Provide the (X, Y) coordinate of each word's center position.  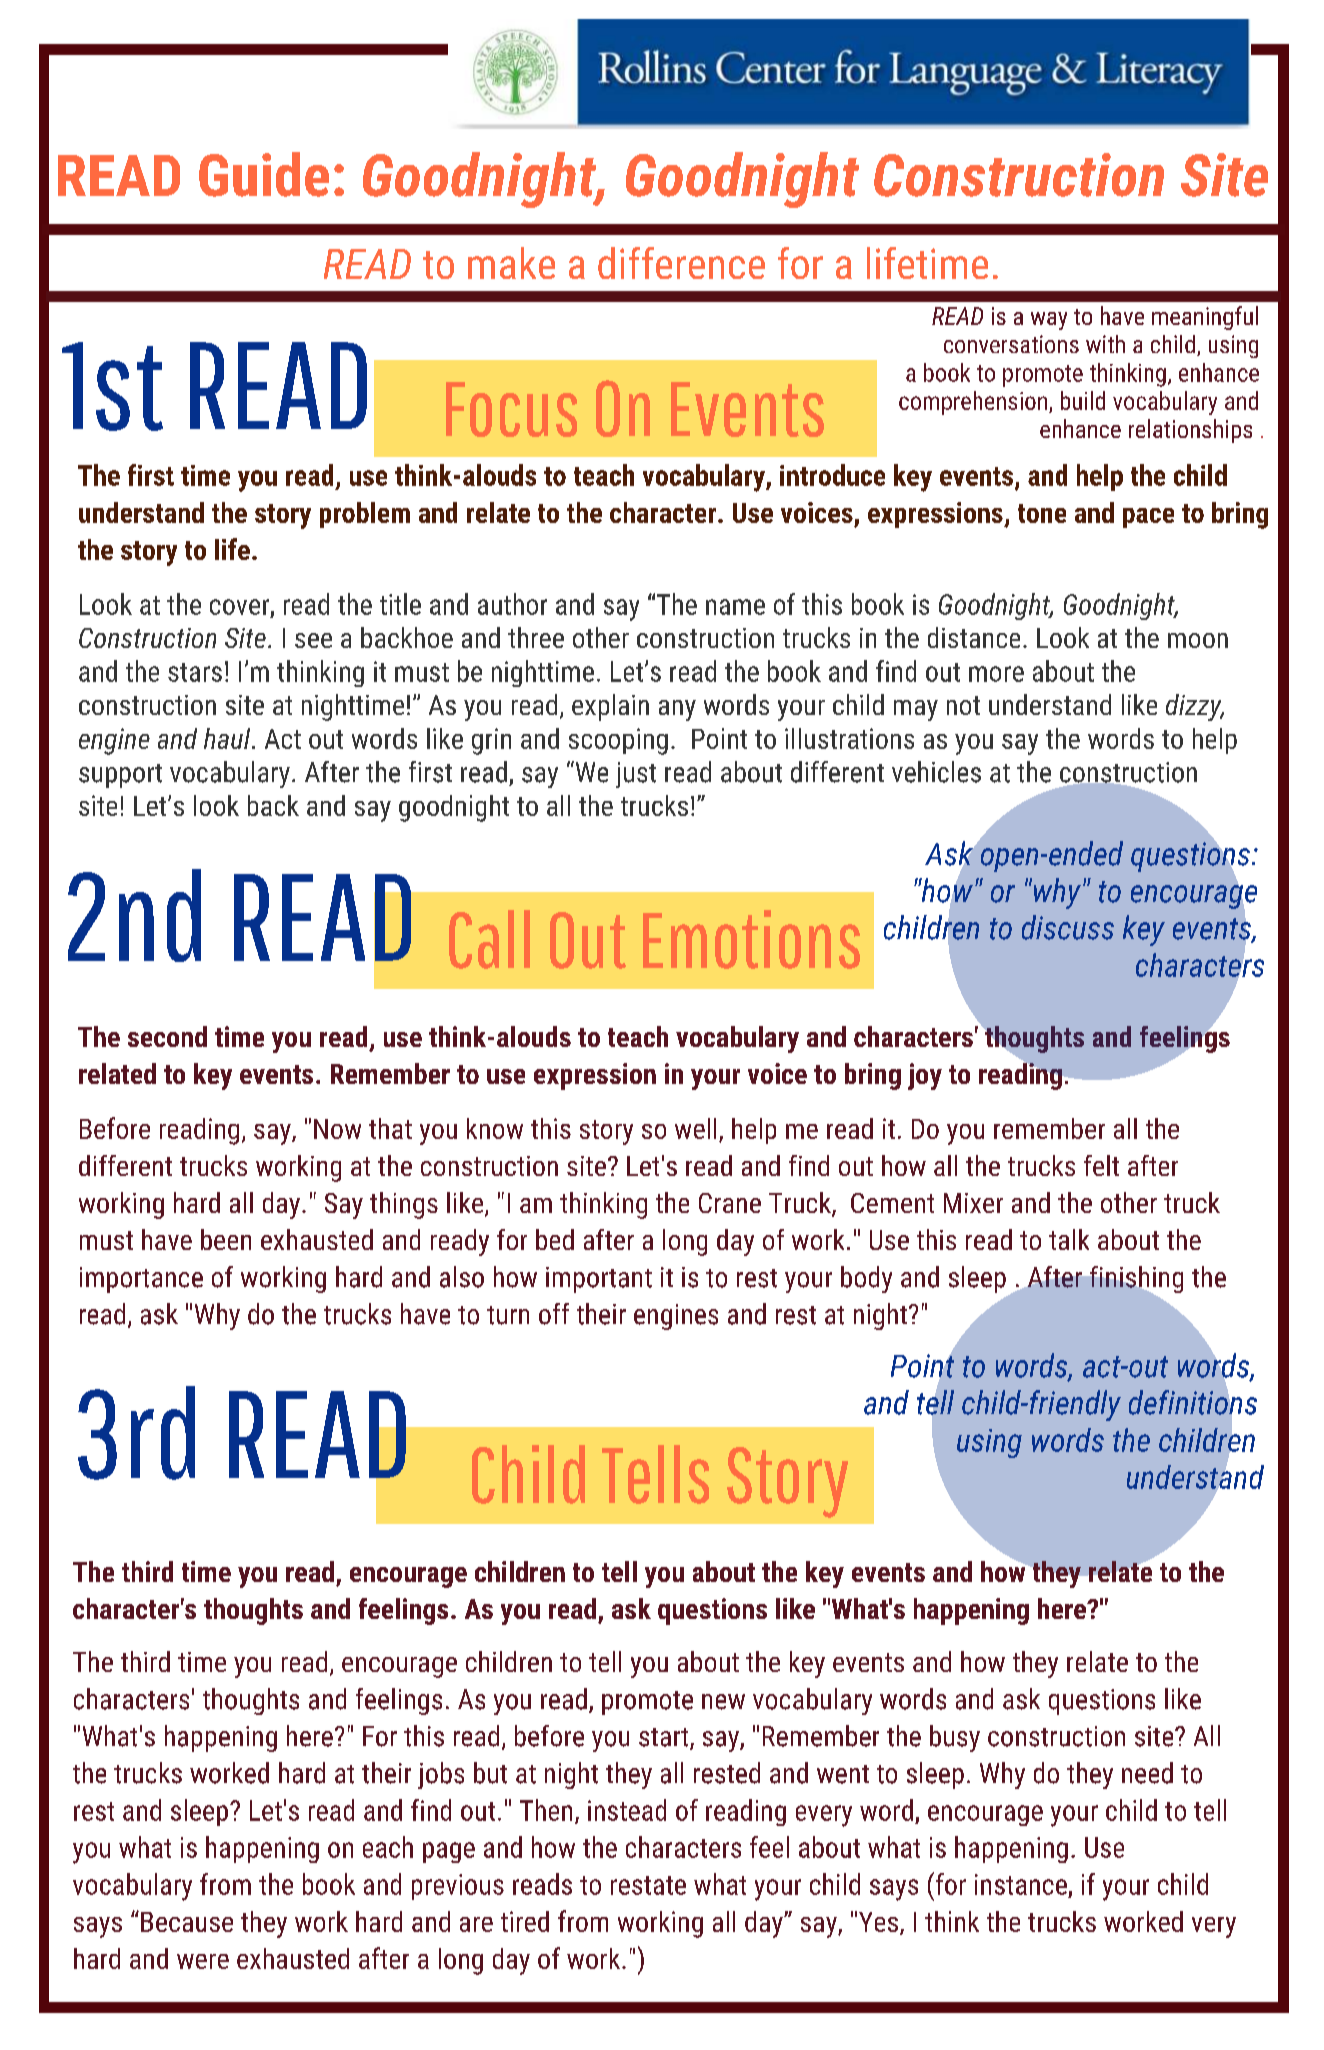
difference (681, 263)
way (1049, 321)
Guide (264, 174)
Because (187, 1922)
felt (1101, 1165)
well (695, 1128)
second (167, 1036)
